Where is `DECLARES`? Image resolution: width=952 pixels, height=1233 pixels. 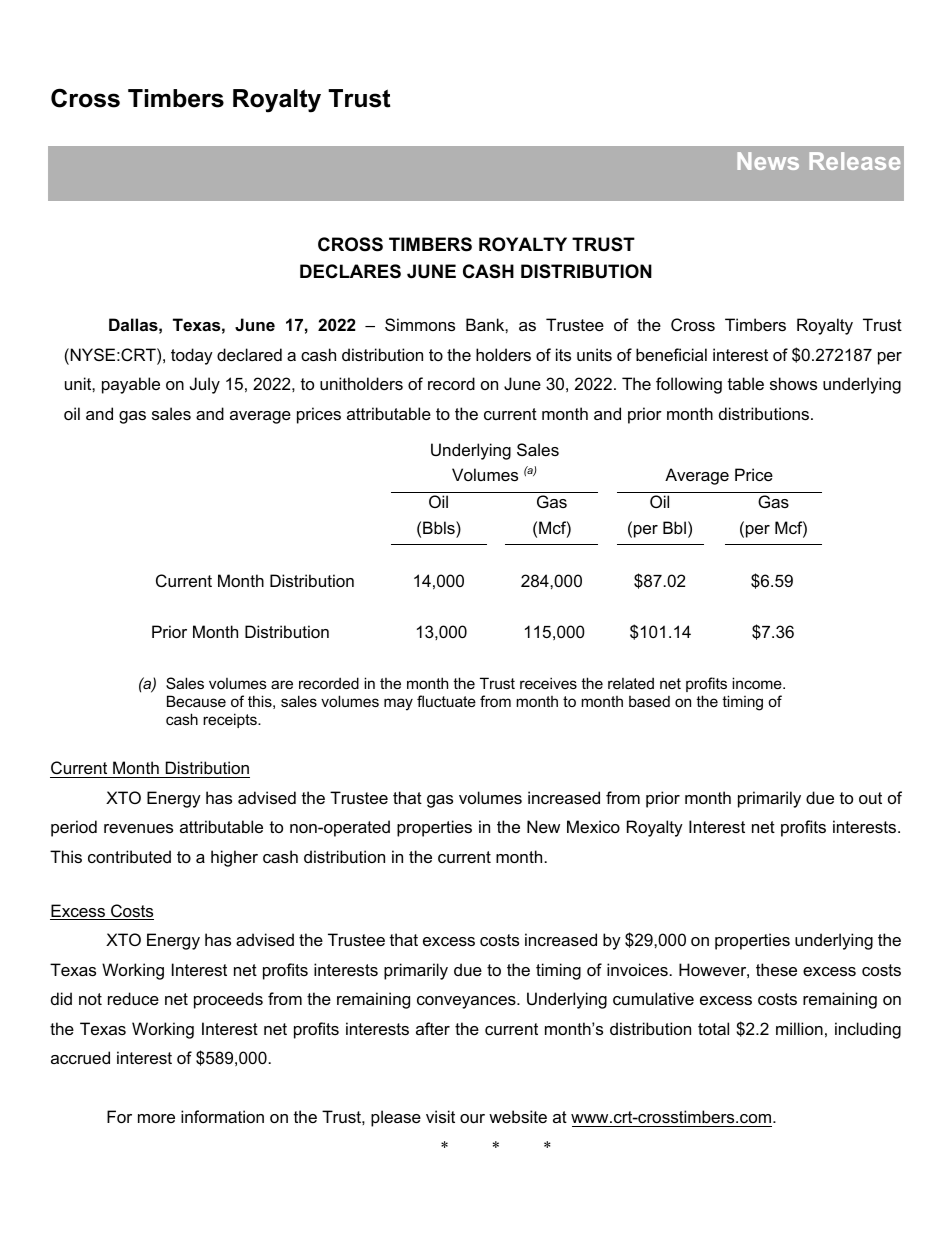 DECLARES is located at coordinates (350, 271).
